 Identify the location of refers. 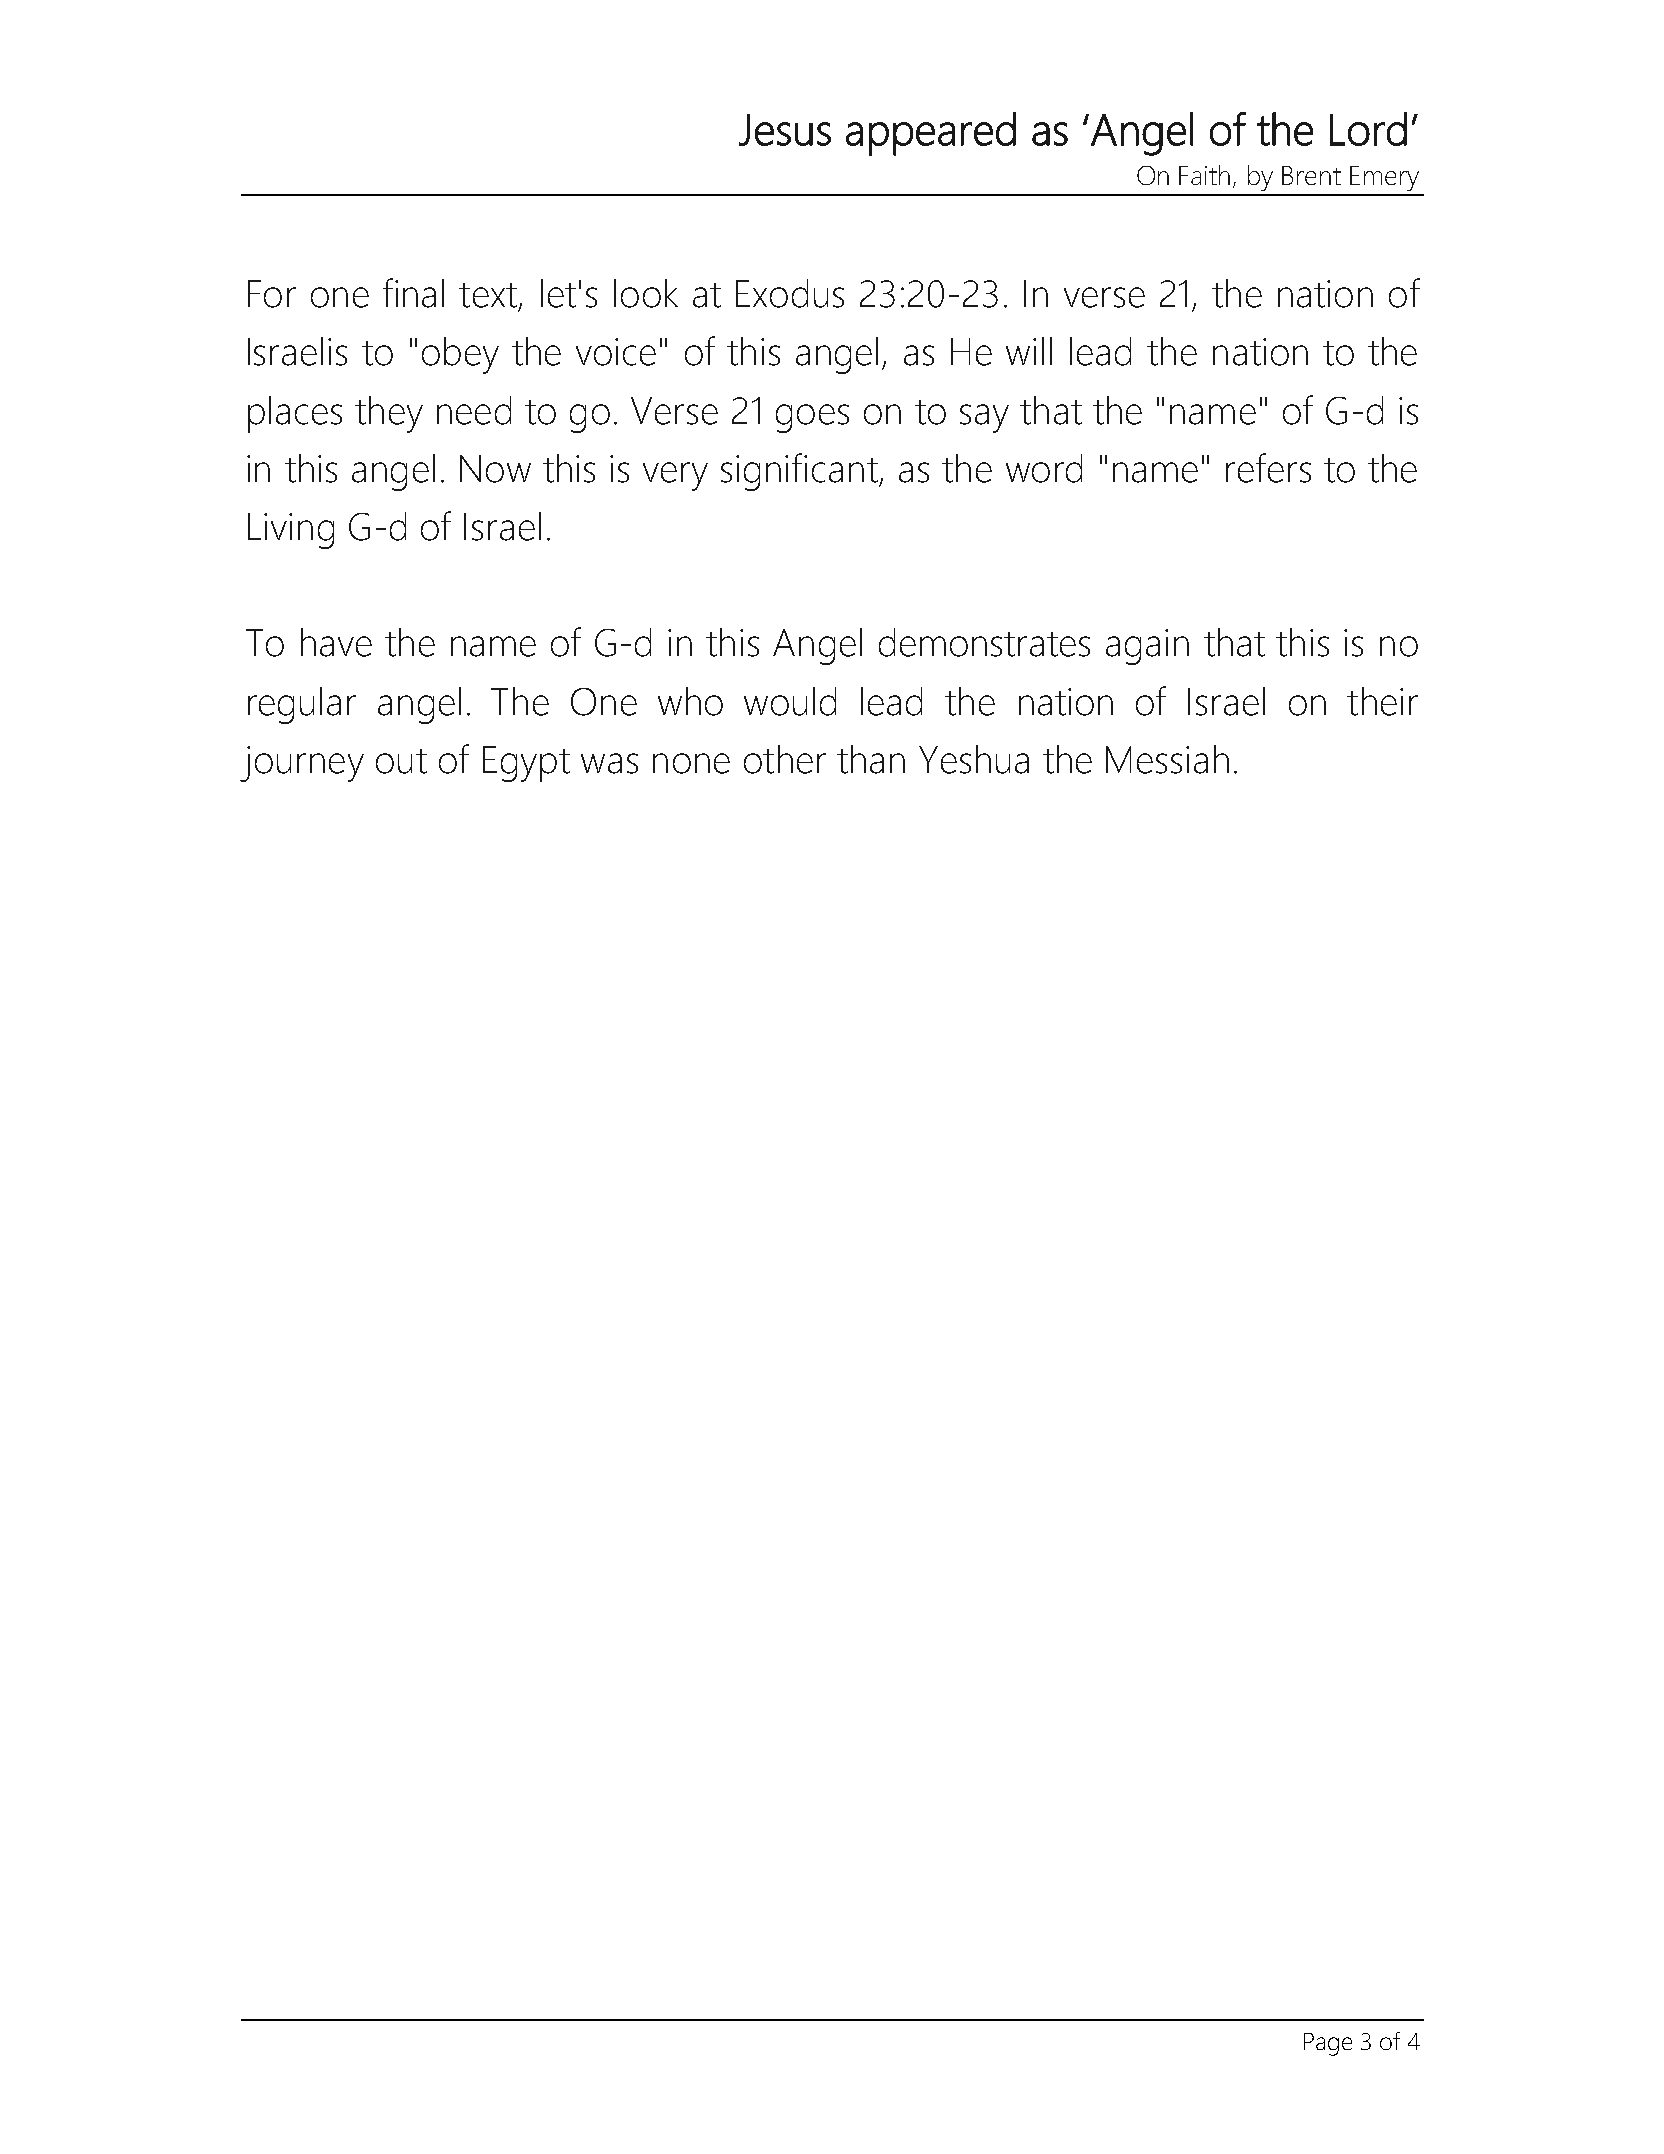
(1268, 468).
